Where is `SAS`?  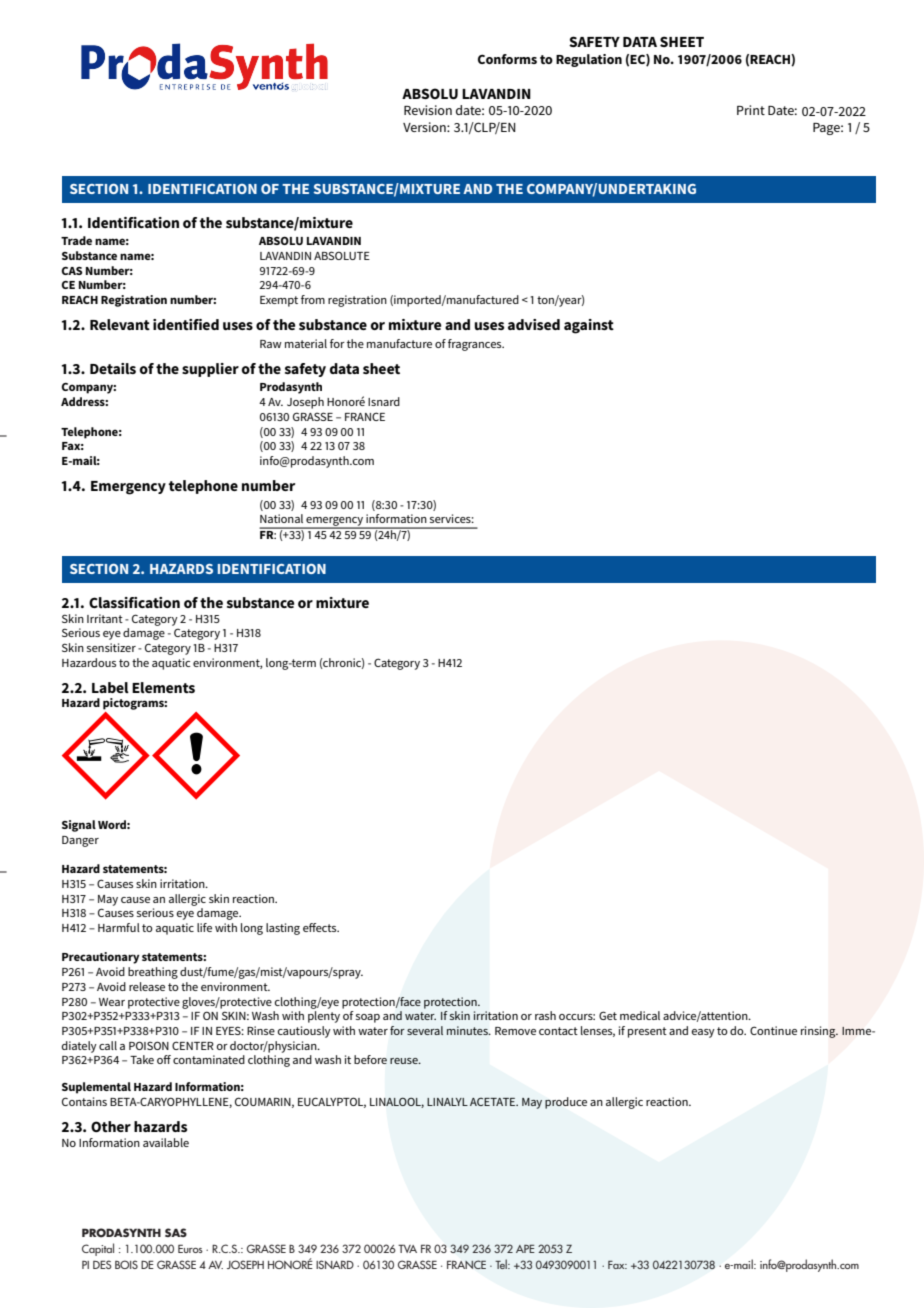 SAS is located at coordinates (176, 1232).
